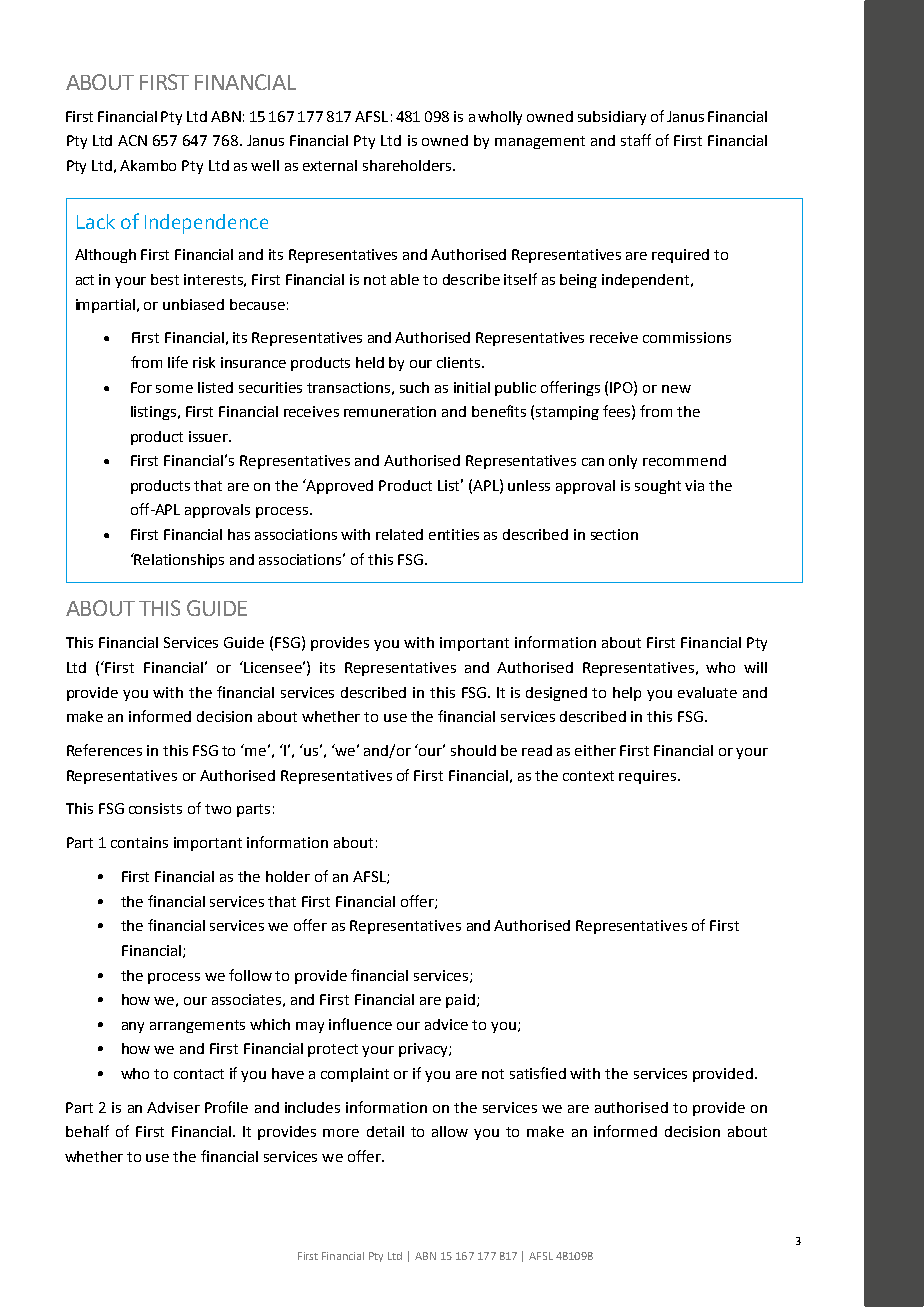  Describe the element at coordinates (636, 140) in the screenshot. I see `staff` at that location.
